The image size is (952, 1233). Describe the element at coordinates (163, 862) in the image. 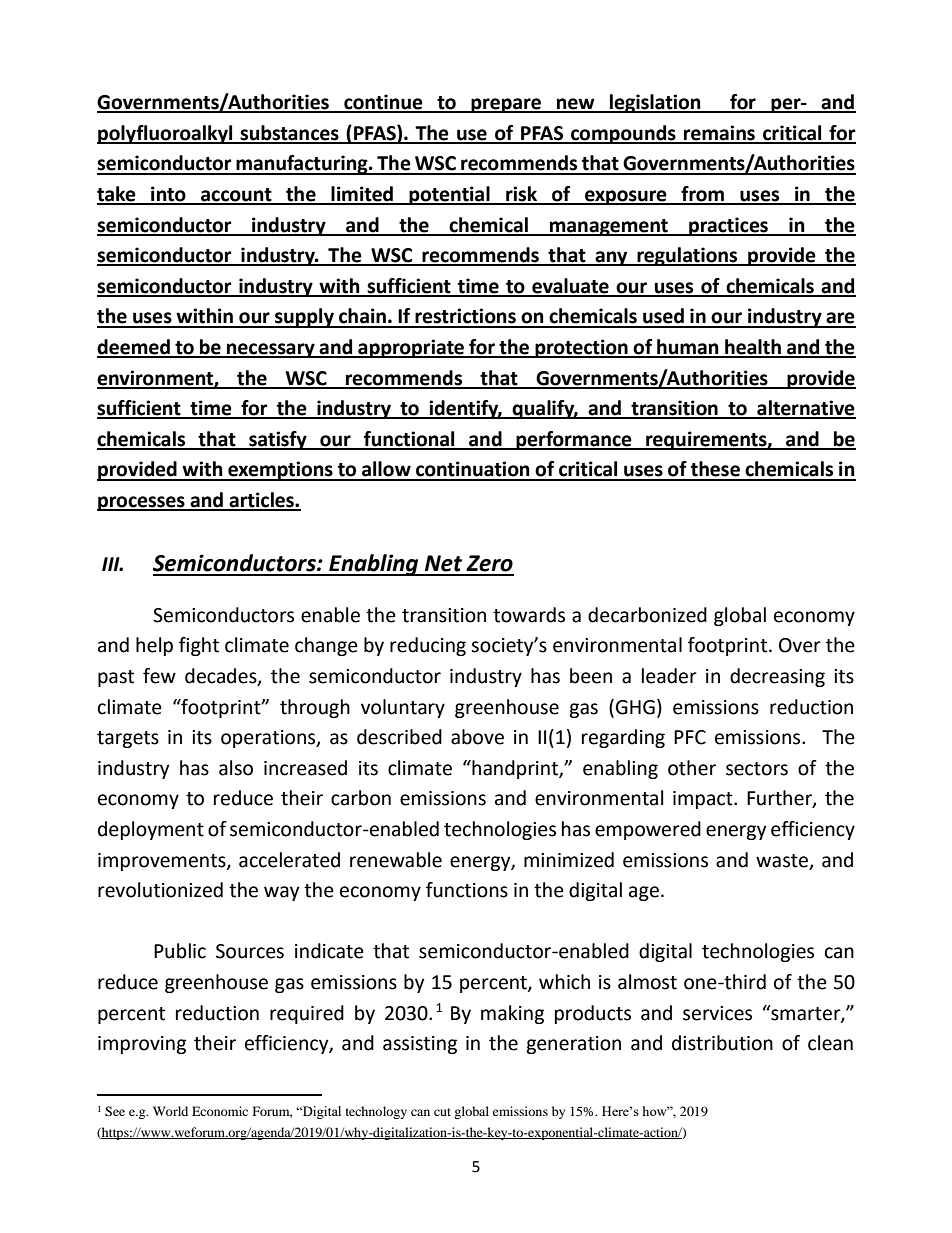

I see `improvements` at that location.
